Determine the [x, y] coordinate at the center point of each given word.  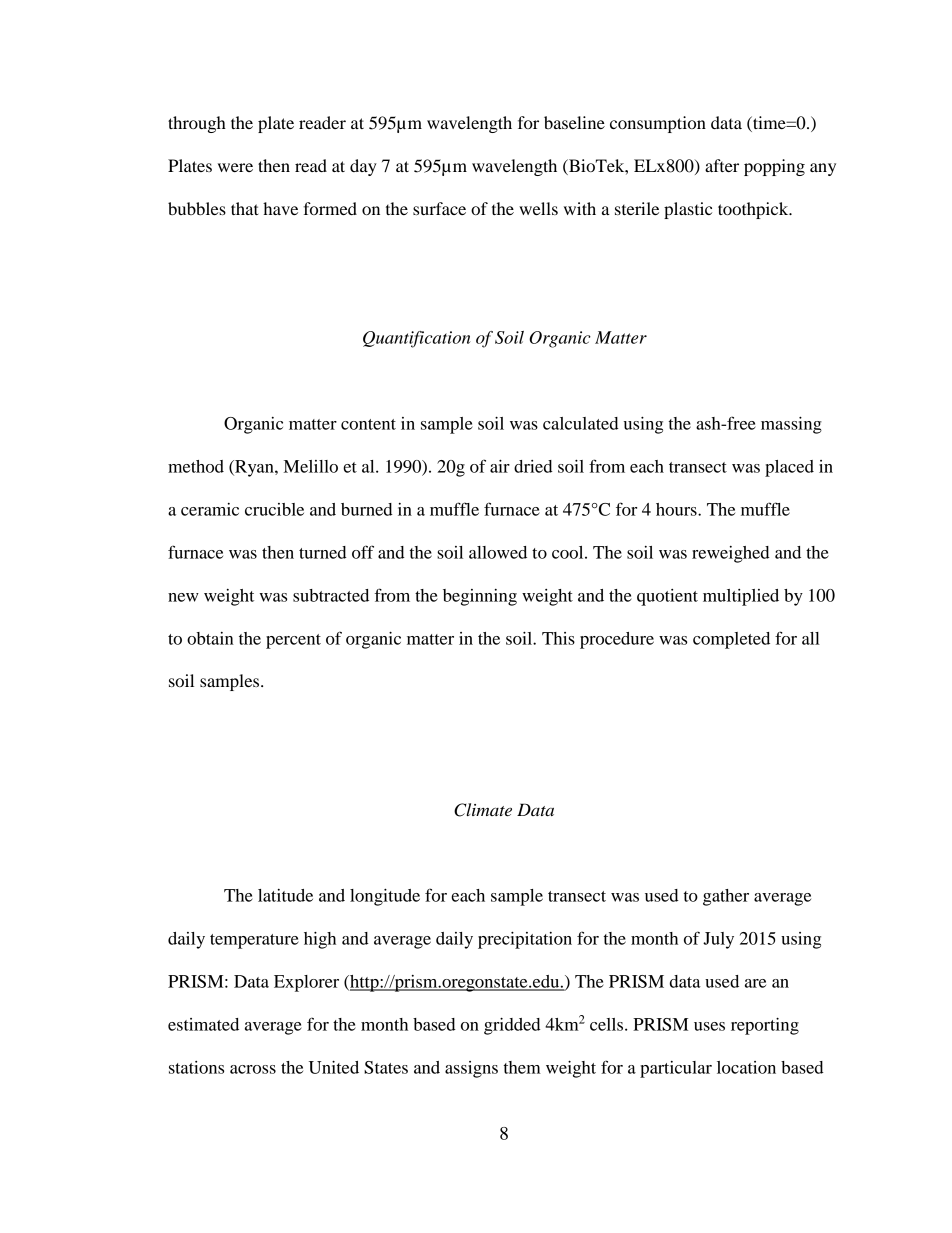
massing [791, 425]
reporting [765, 1026]
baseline [574, 122]
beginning [480, 597]
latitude [285, 895]
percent [293, 641]
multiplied [741, 597]
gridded [512, 1026]
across [253, 1069]
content [368, 424]
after [722, 165]
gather [726, 897]
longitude [385, 897]
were [235, 167]
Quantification [417, 339]
